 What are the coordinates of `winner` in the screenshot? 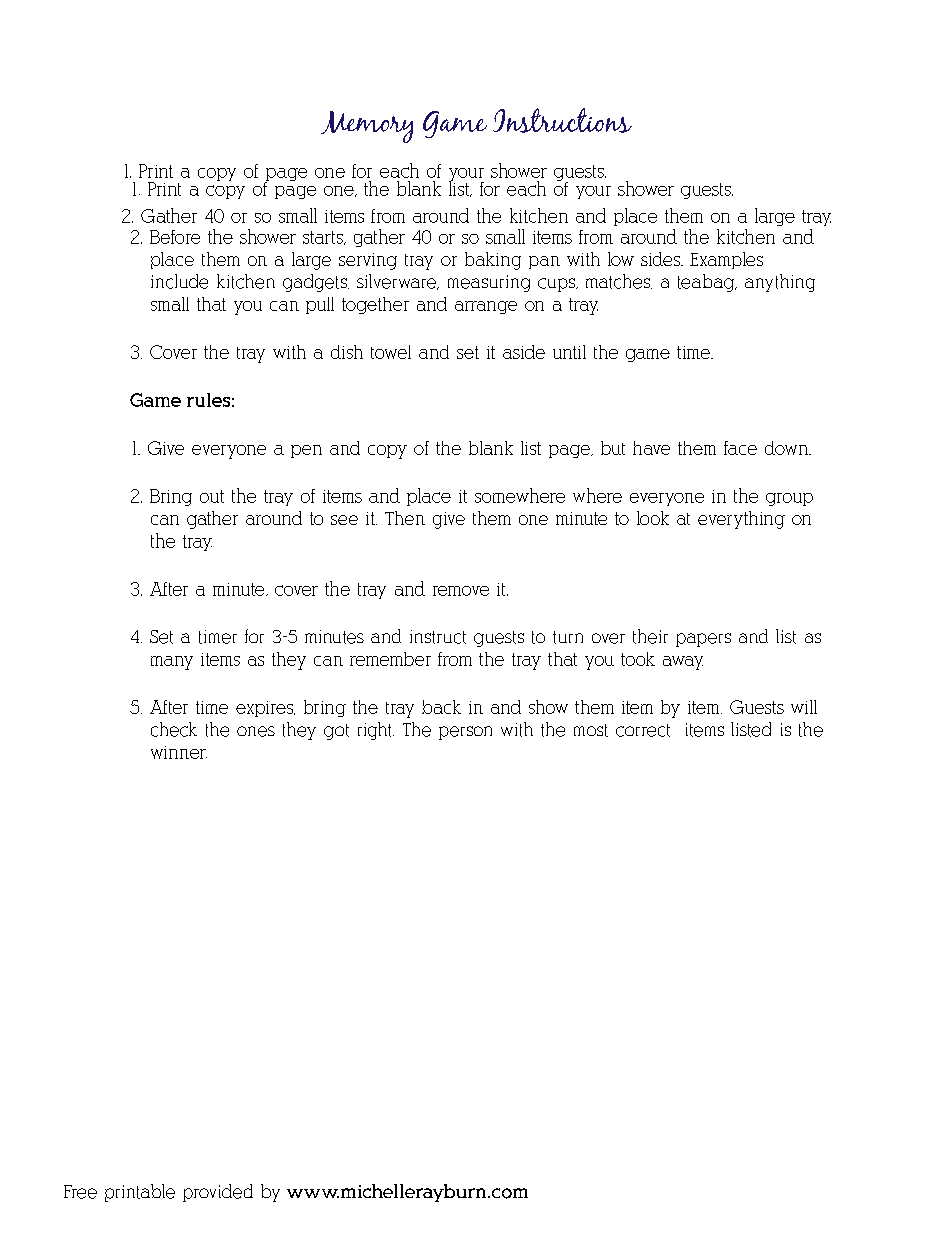 It's located at (179, 752).
